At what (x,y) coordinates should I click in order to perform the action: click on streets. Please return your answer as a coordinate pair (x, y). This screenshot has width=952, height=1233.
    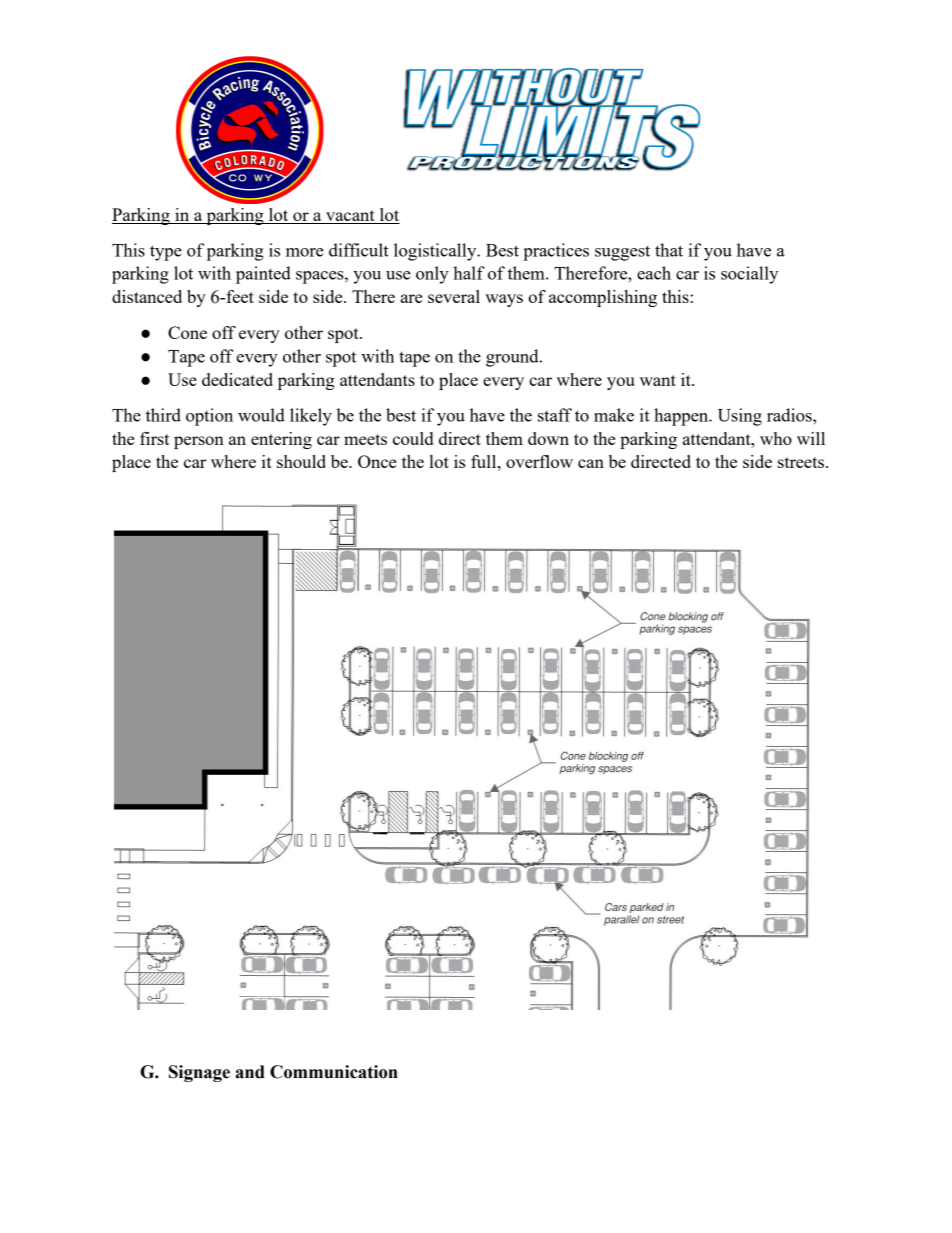
    Looking at the image, I should click on (801, 462).
